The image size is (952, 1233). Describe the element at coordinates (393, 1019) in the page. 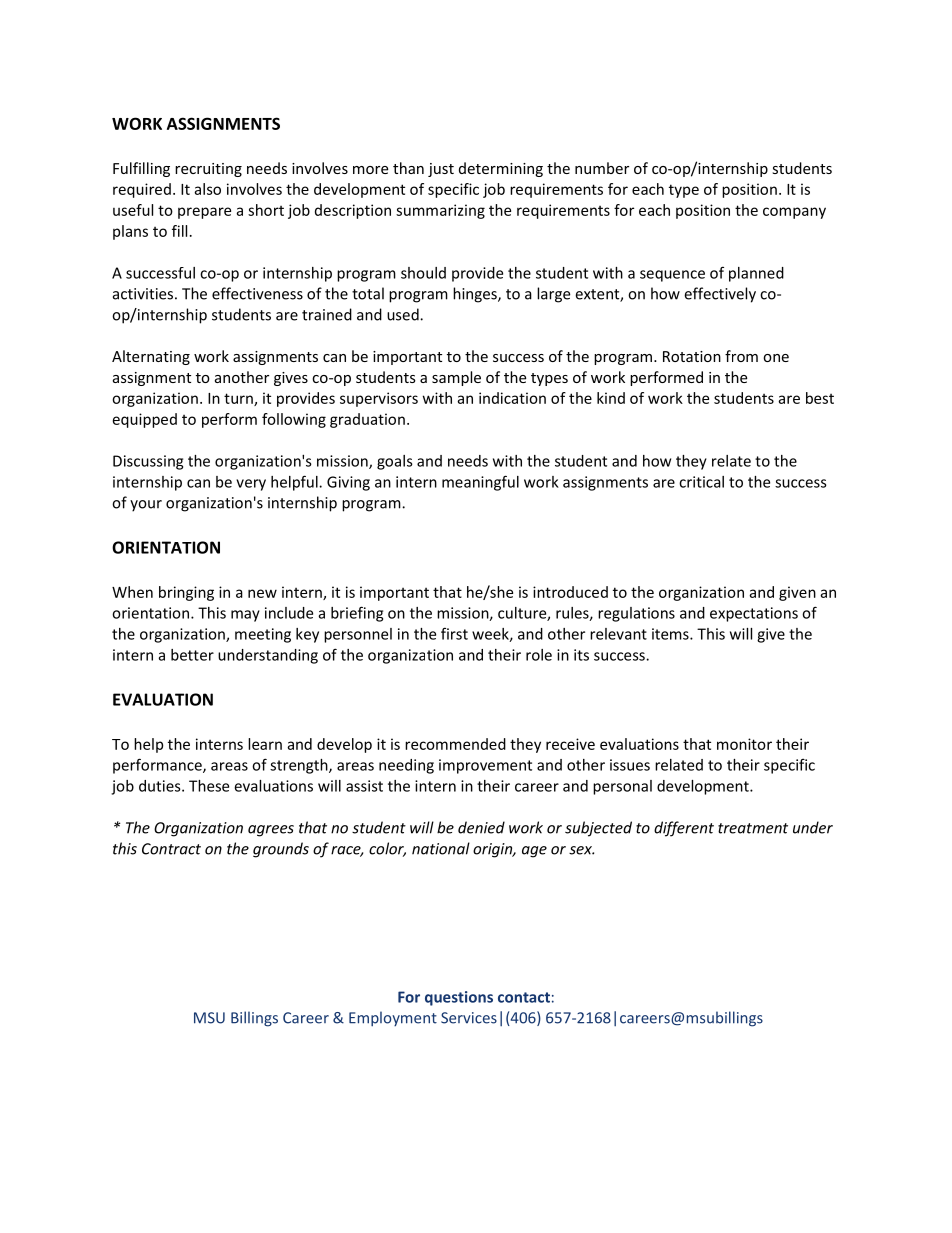

I see `Employment` at that location.
